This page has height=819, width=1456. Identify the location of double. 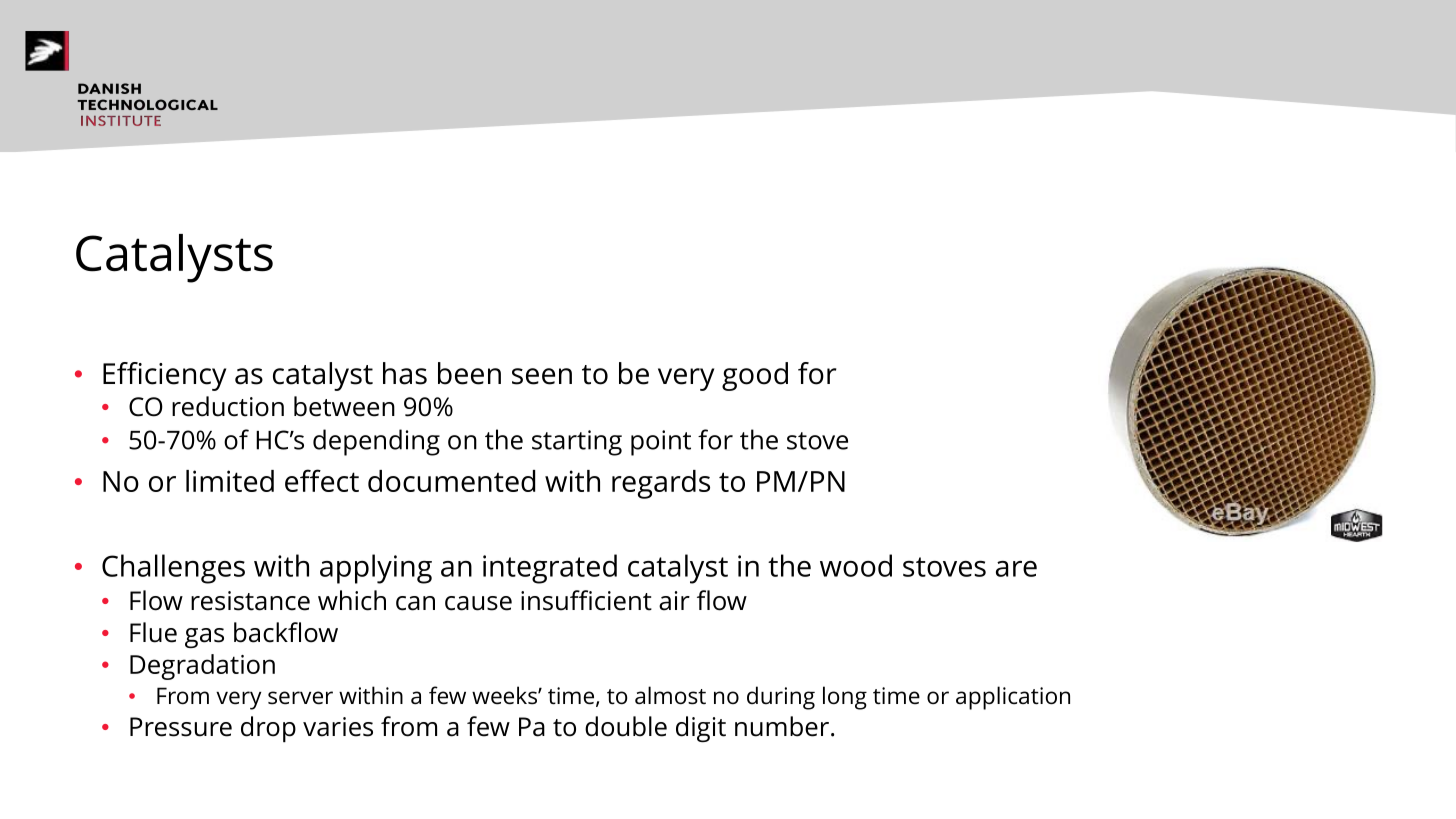
(626, 726).
